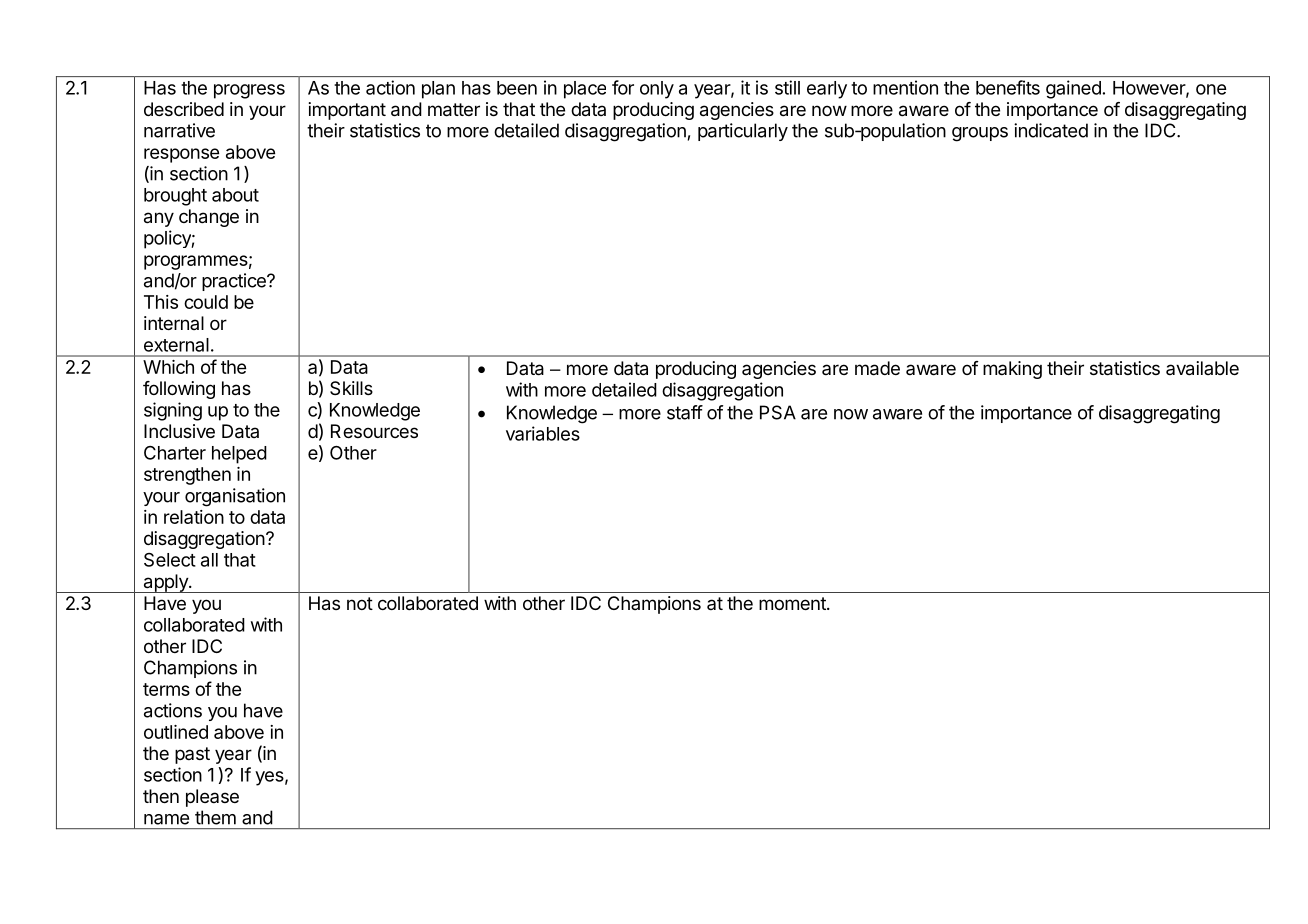  Describe the element at coordinates (1012, 370) in the screenshot. I see `making` at that location.
